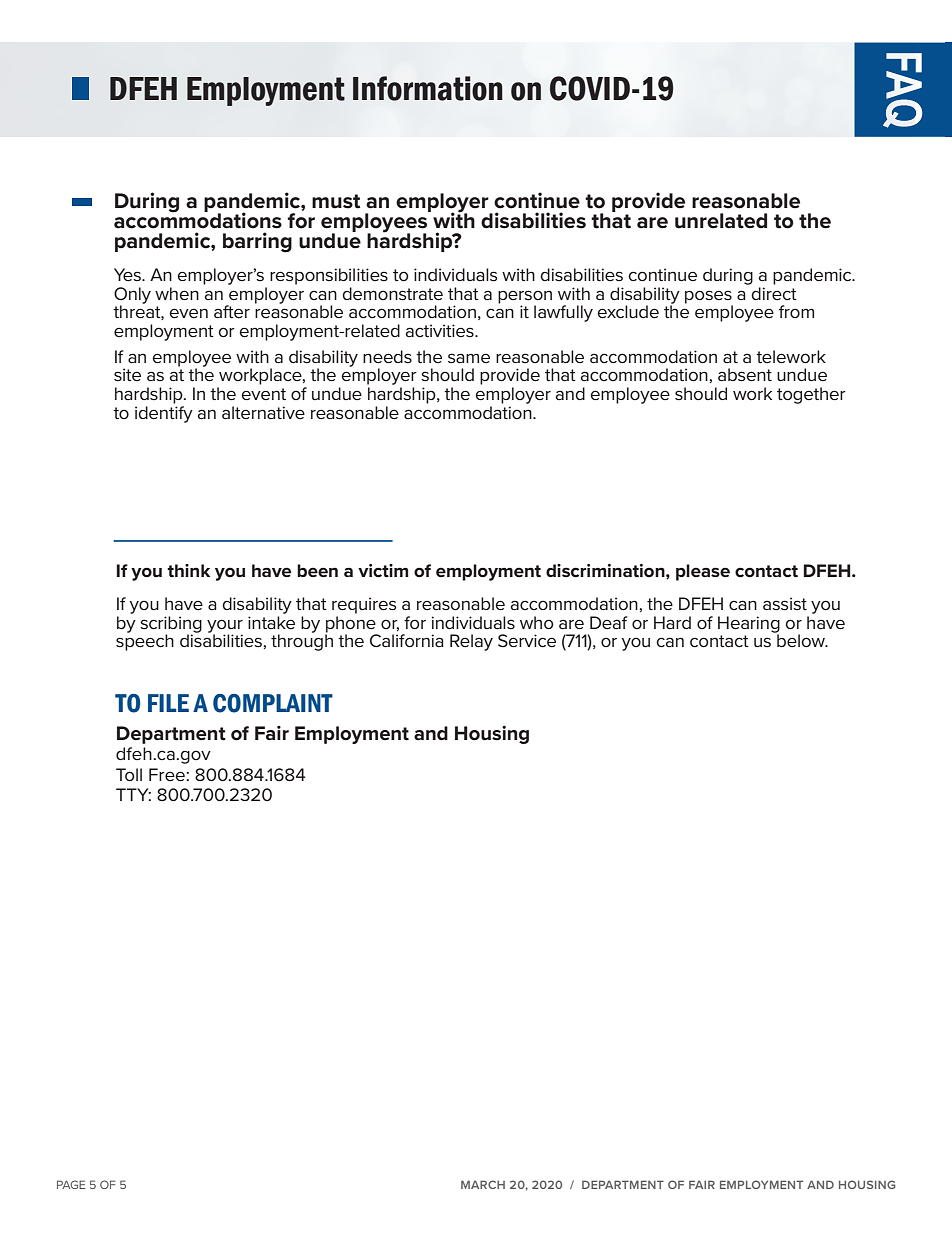 Image resolution: width=952 pixels, height=1233 pixels. I want to click on speech, so click(145, 641).
